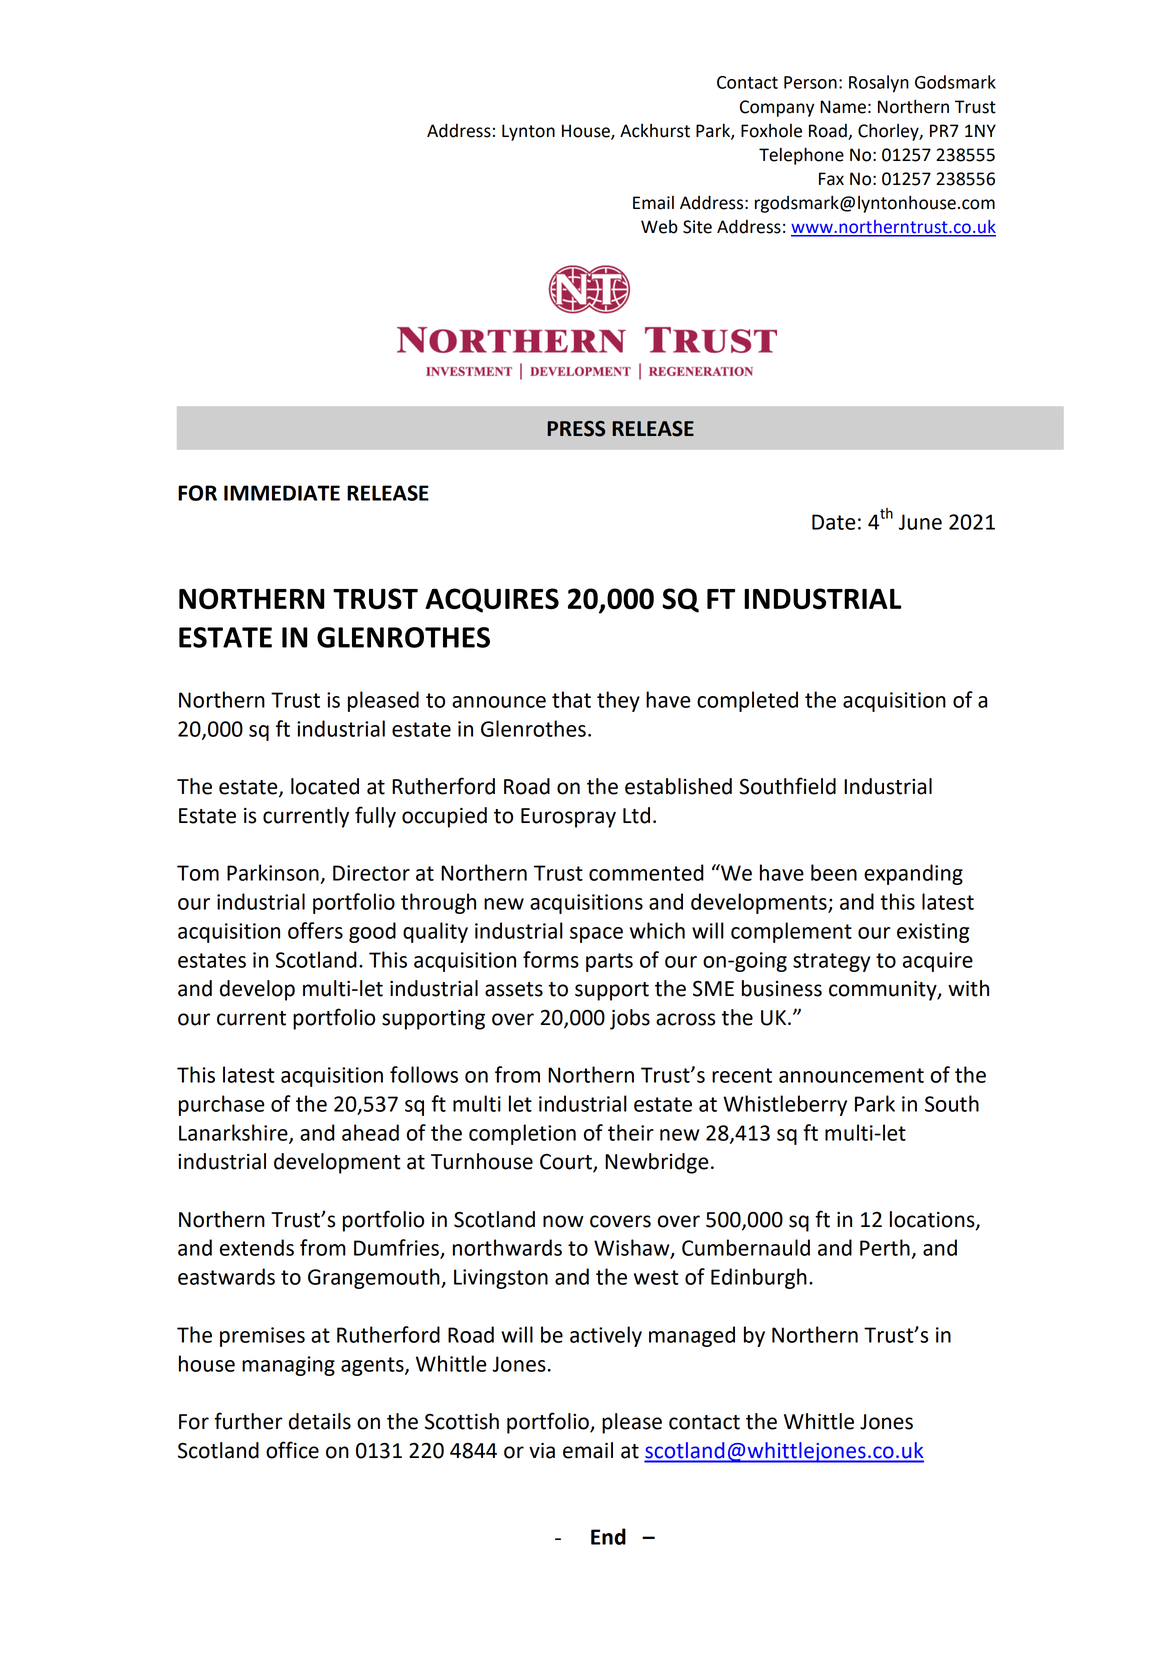 The height and width of the screenshot is (1659, 1172). What do you see at coordinates (659, 227) in the screenshot?
I see `Web` at bounding box center [659, 227].
